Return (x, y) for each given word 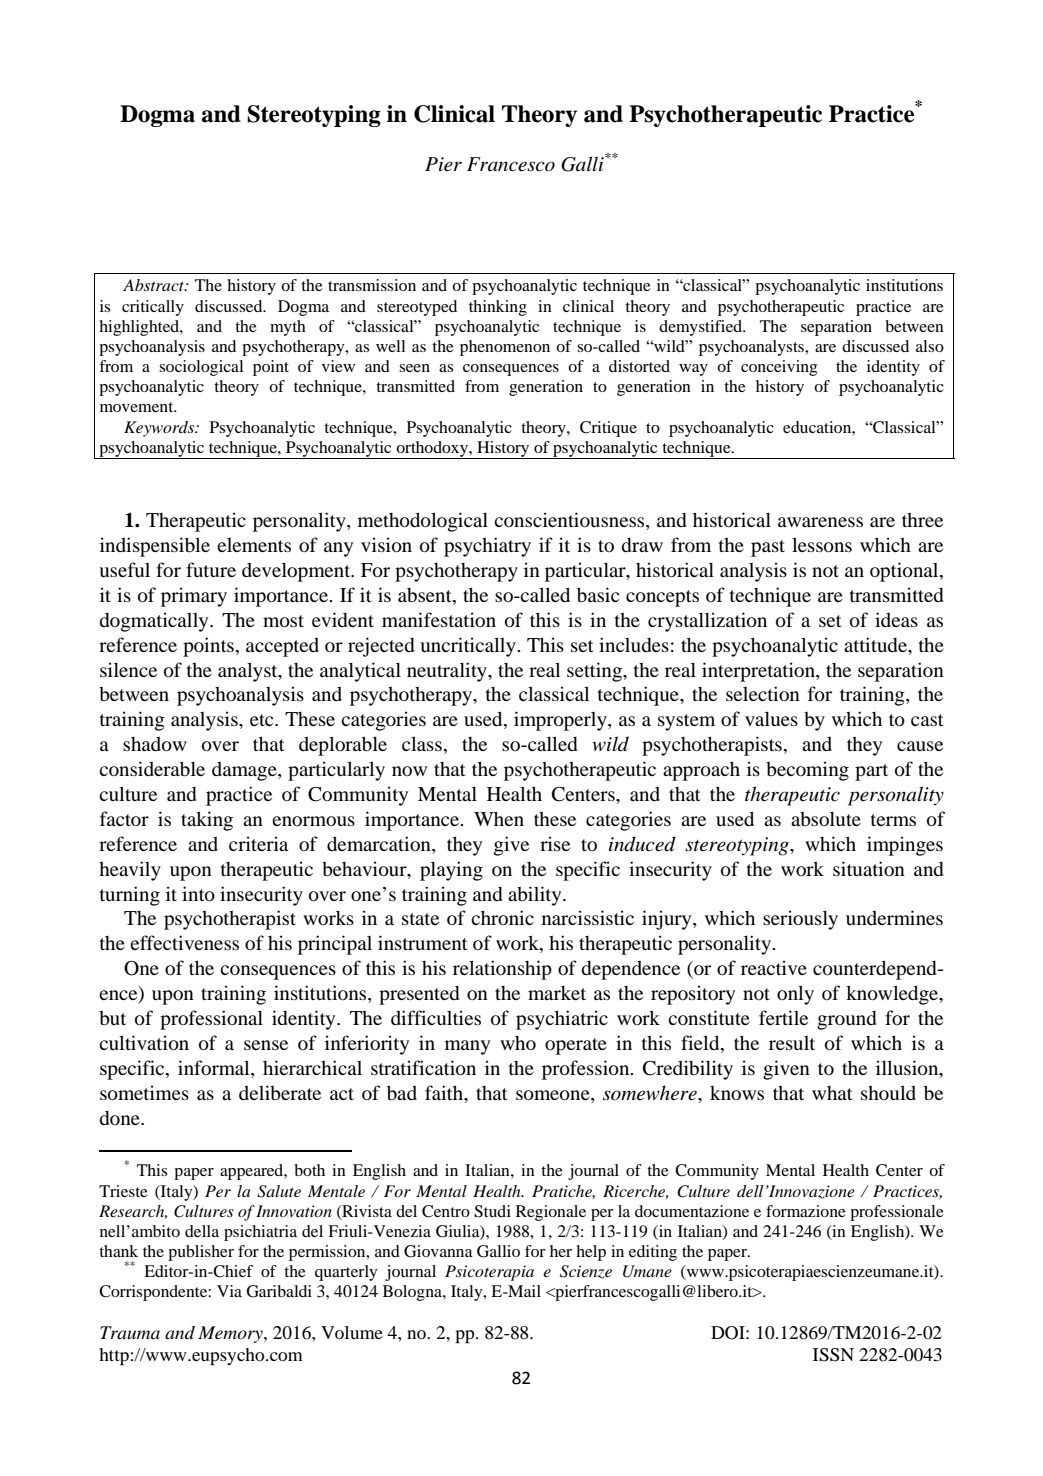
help (591, 1253)
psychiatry (487, 547)
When (499, 818)
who (518, 1043)
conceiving (779, 368)
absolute (826, 818)
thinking (498, 308)
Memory (231, 1334)
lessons (822, 544)
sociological (201, 368)
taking (207, 821)
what (832, 1093)
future (211, 569)
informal (215, 1067)
